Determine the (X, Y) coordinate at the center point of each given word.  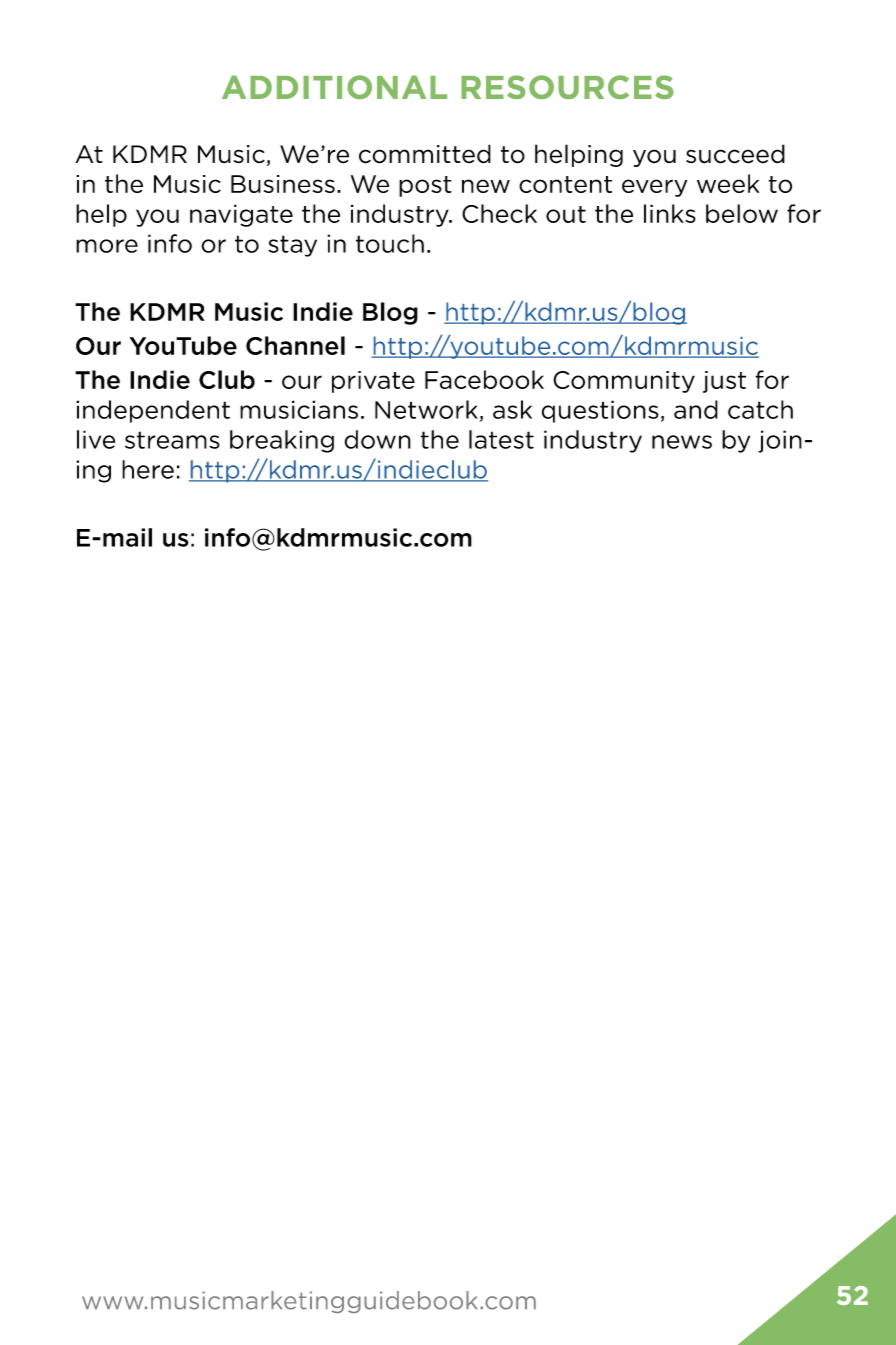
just (724, 382)
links (670, 213)
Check (499, 213)
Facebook (484, 379)
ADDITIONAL (334, 87)
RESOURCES (567, 87)
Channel (295, 345)
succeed (735, 154)
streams (172, 440)
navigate (241, 215)
